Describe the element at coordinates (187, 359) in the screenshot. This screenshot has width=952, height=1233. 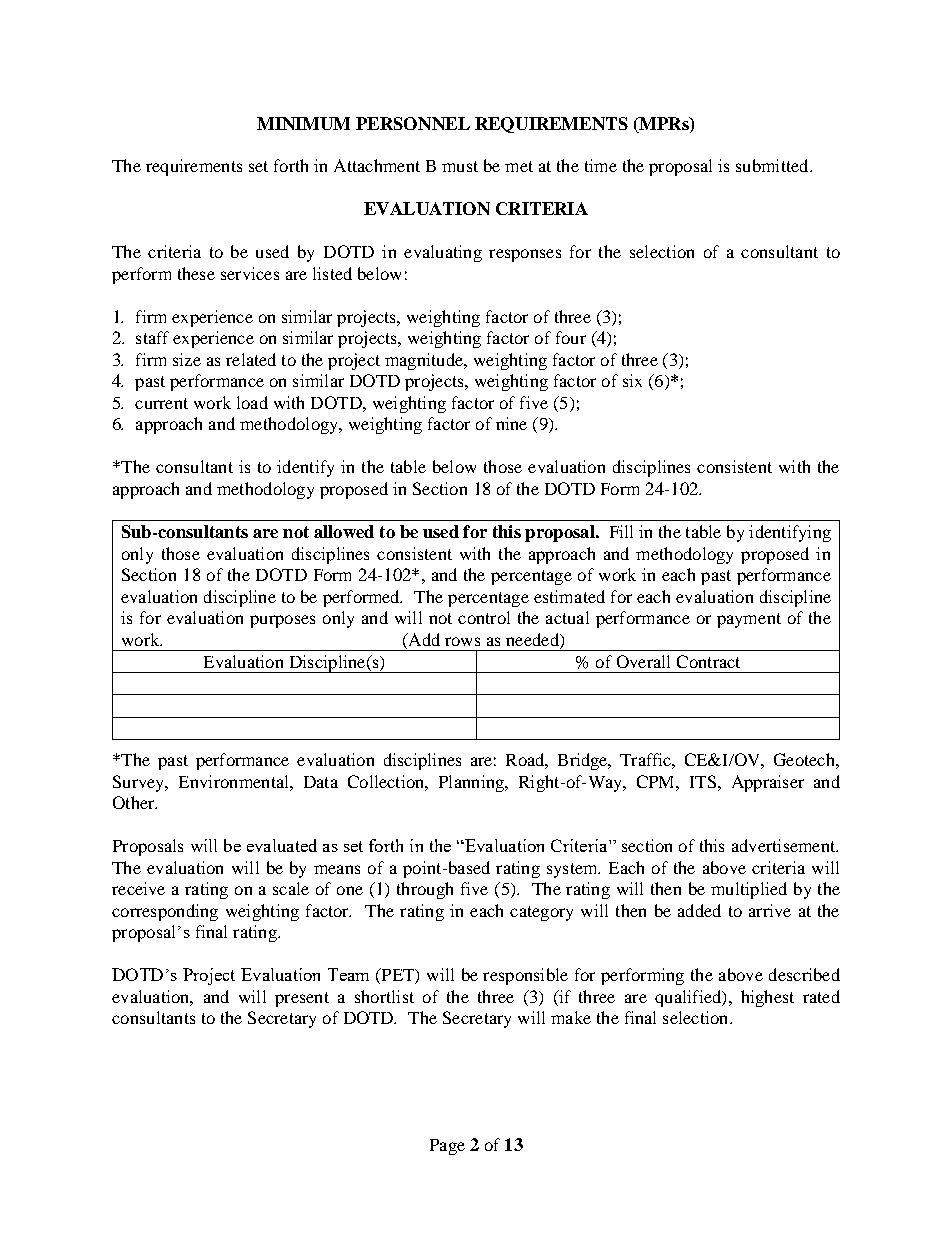
I see `size` at that location.
